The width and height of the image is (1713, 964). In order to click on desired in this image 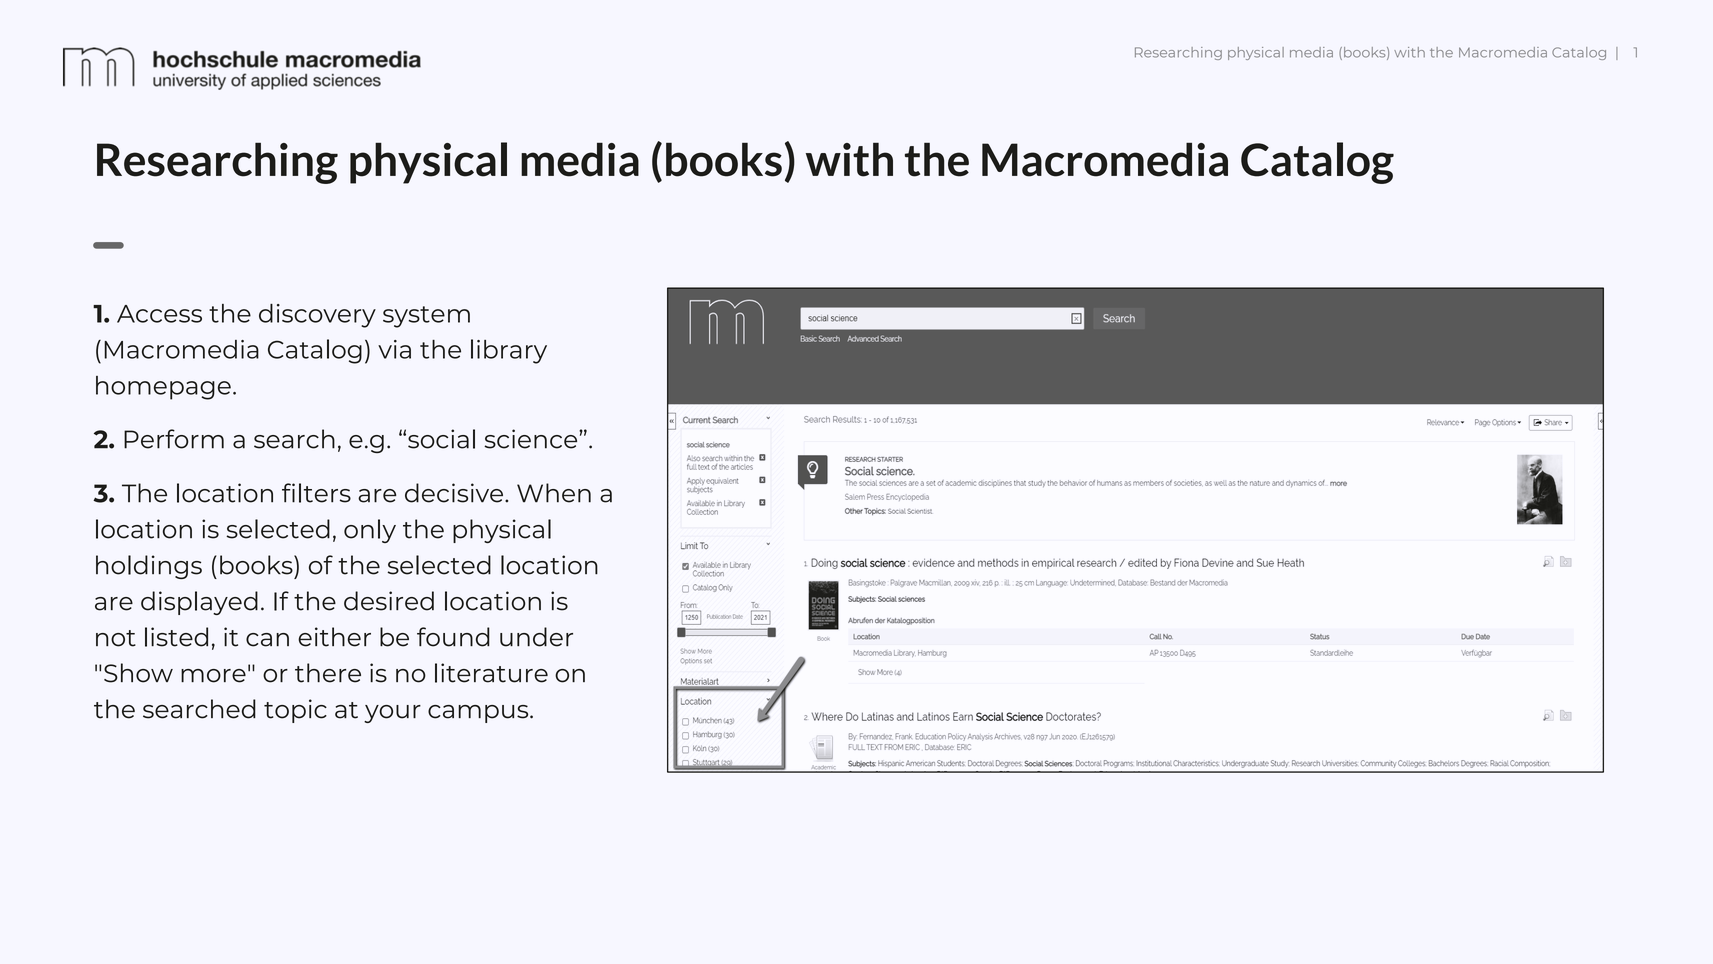, I will do `click(389, 601)`.
